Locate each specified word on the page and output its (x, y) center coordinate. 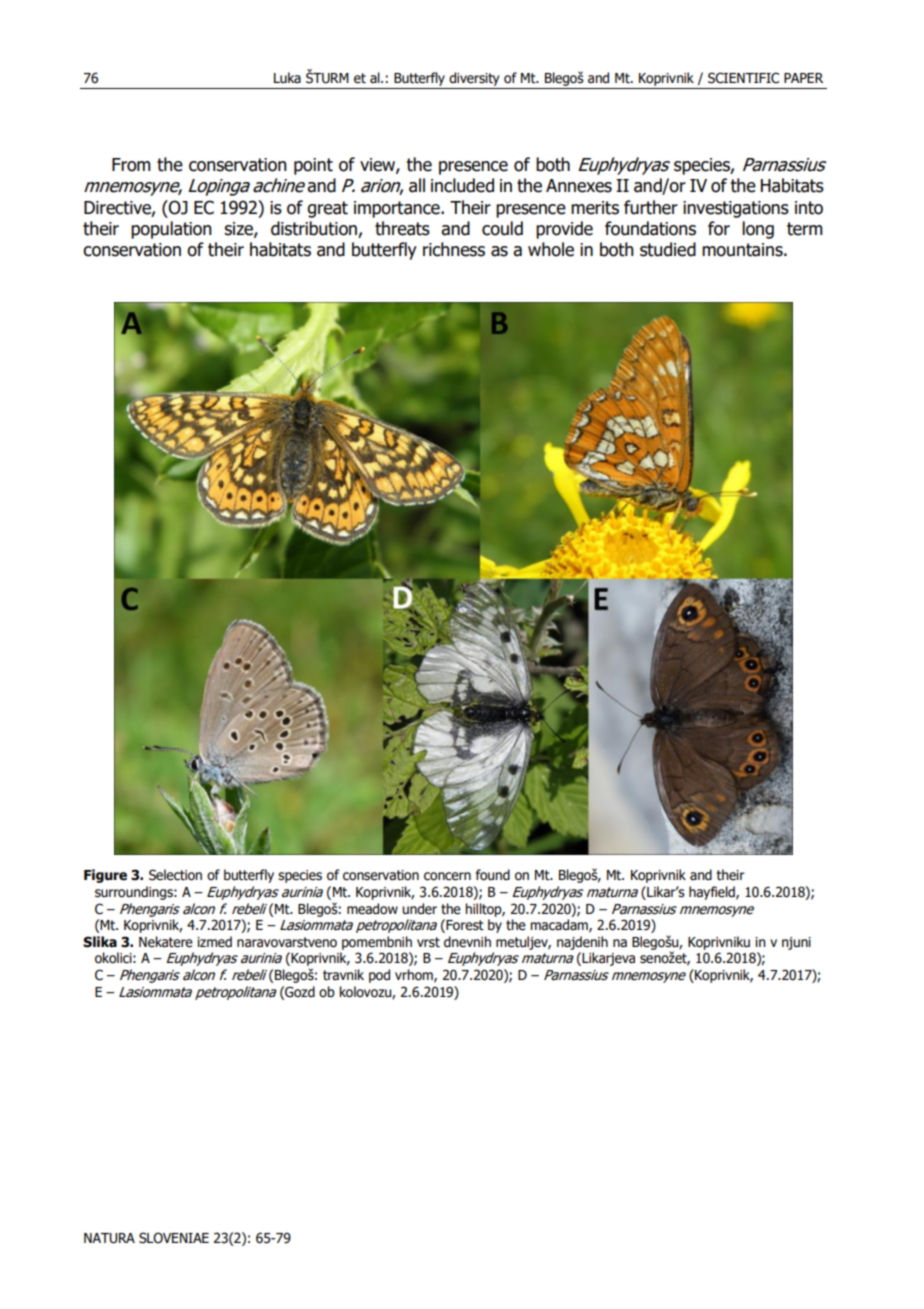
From (131, 165)
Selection (175, 875)
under (419, 909)
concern (447, 876)
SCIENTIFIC (743, 78)
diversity (474, 79)
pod (379, 976)
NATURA (109, 1238)
